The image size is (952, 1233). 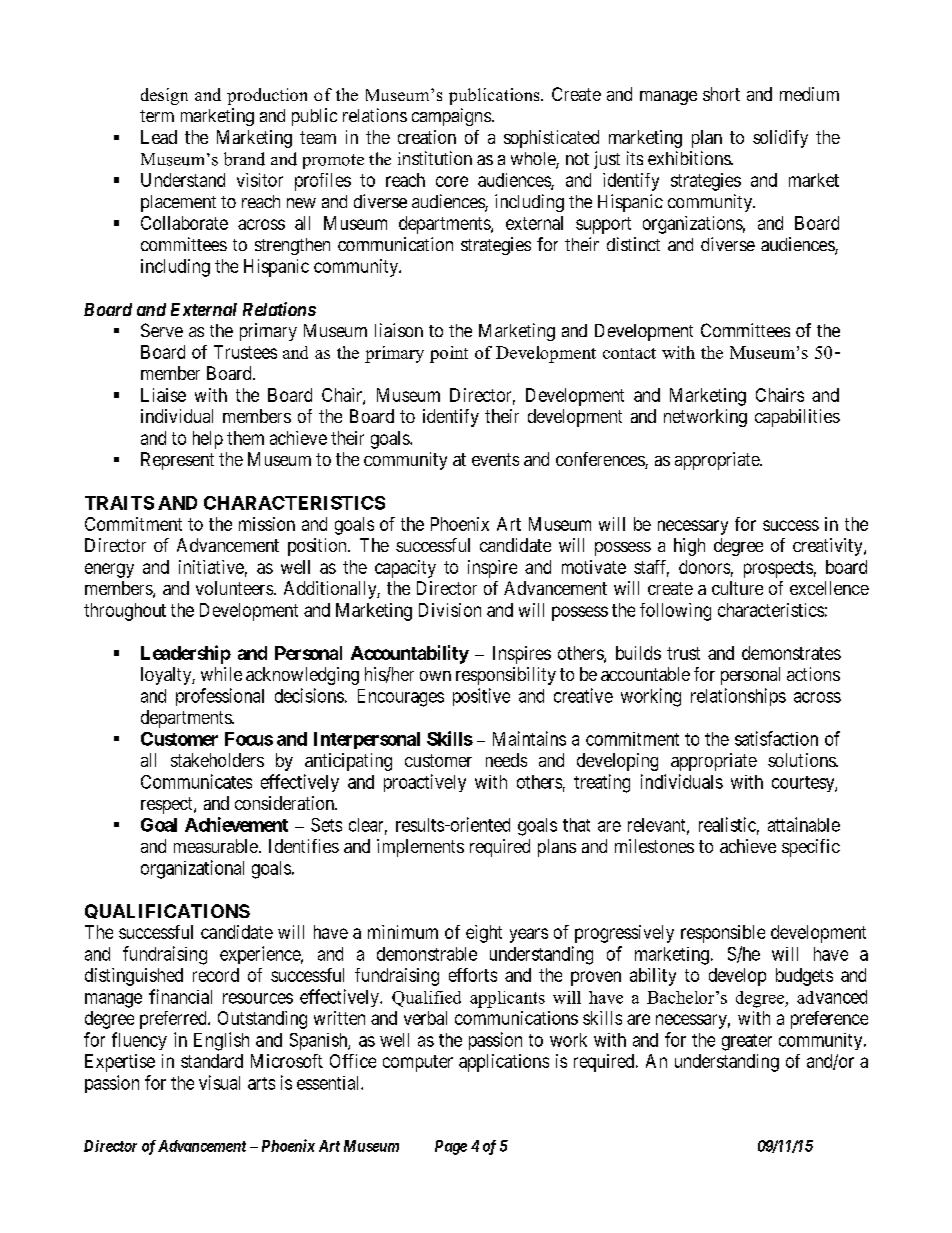 What do you see at coordinates (163, 395) in the screenshot?
I see `Liaise` at bounding box center [163, 395].
